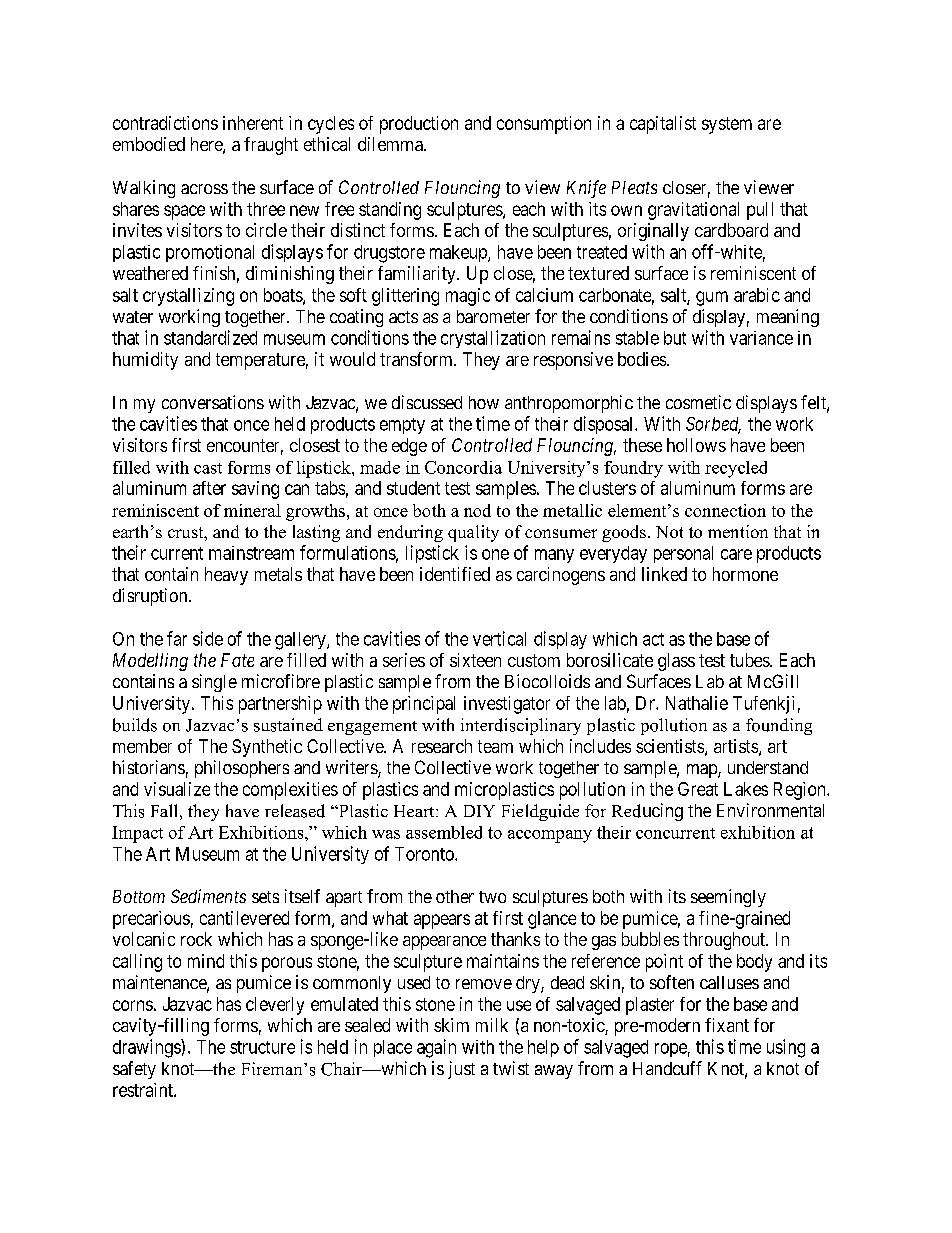  Describe the element at coordinates (208, 468) in the screenshot. I see `cast` at that location.
